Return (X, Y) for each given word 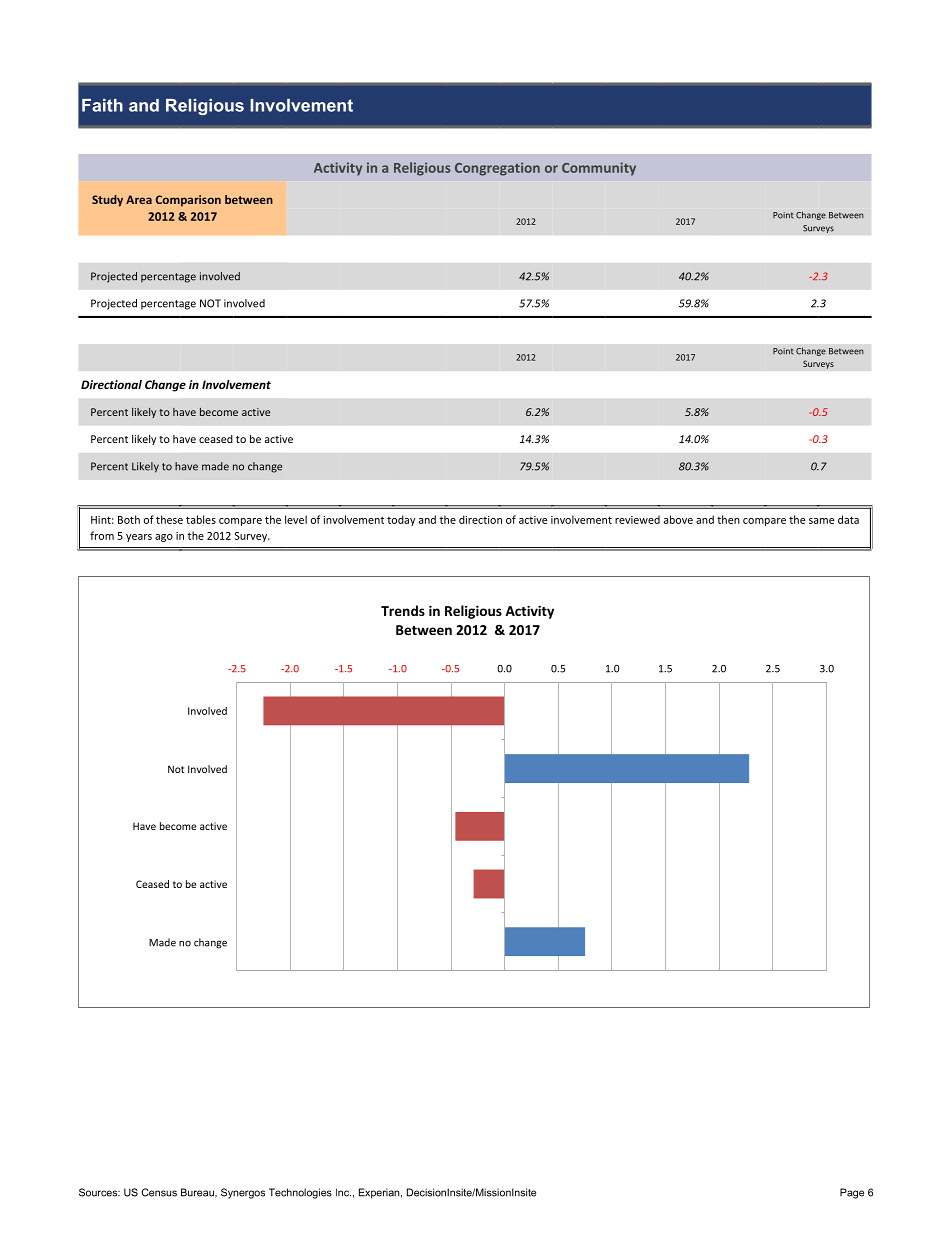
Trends (403, 610)
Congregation (497, 169)
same (821, 521)
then (728, 519)
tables (201, 519)
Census (159, 1192)
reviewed (637, 519)
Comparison (188, 201)
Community (599, 169)
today (401, 520)
